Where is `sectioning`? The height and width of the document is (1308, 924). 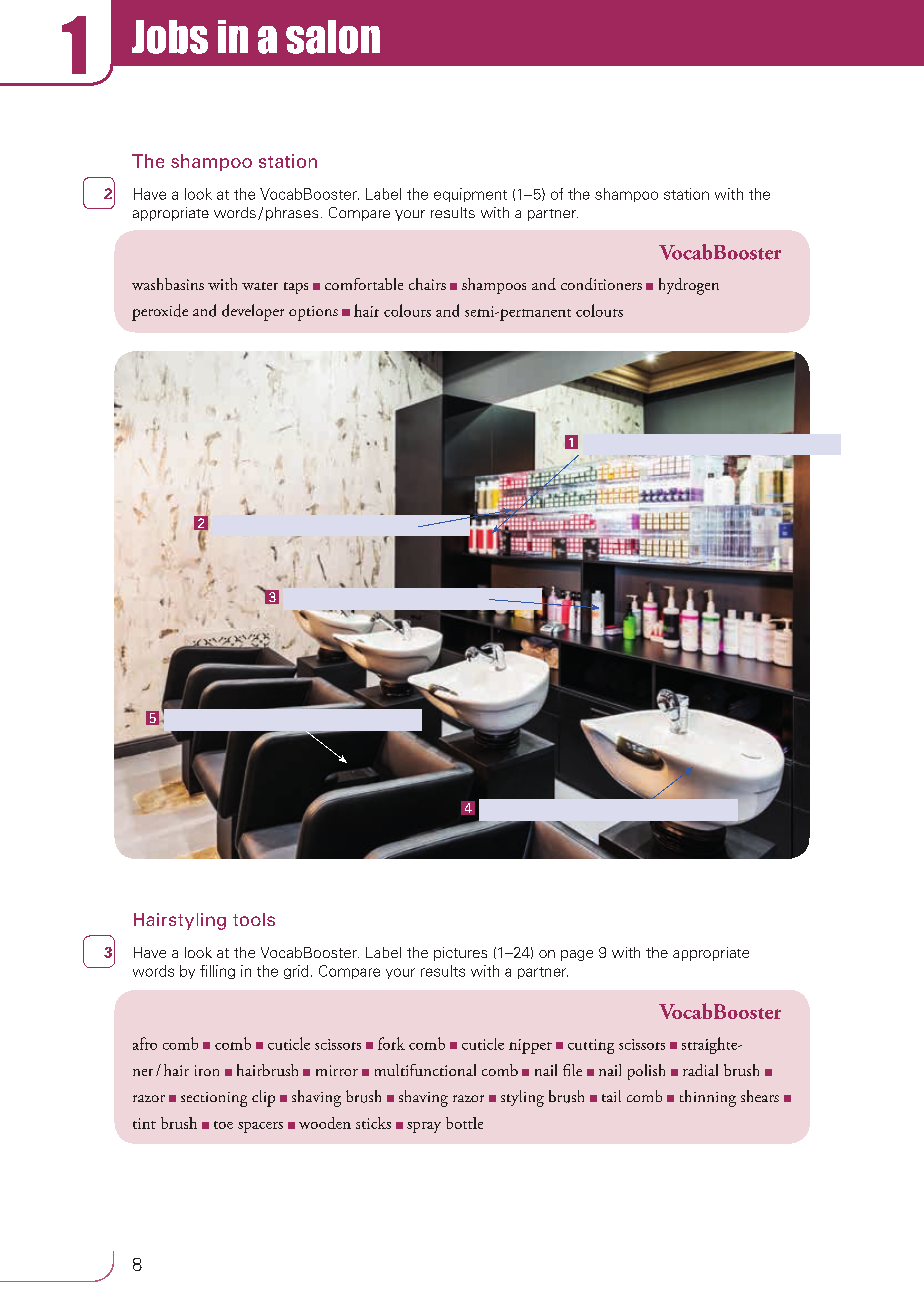 sectioning is located at coordinates (214, 1099).
